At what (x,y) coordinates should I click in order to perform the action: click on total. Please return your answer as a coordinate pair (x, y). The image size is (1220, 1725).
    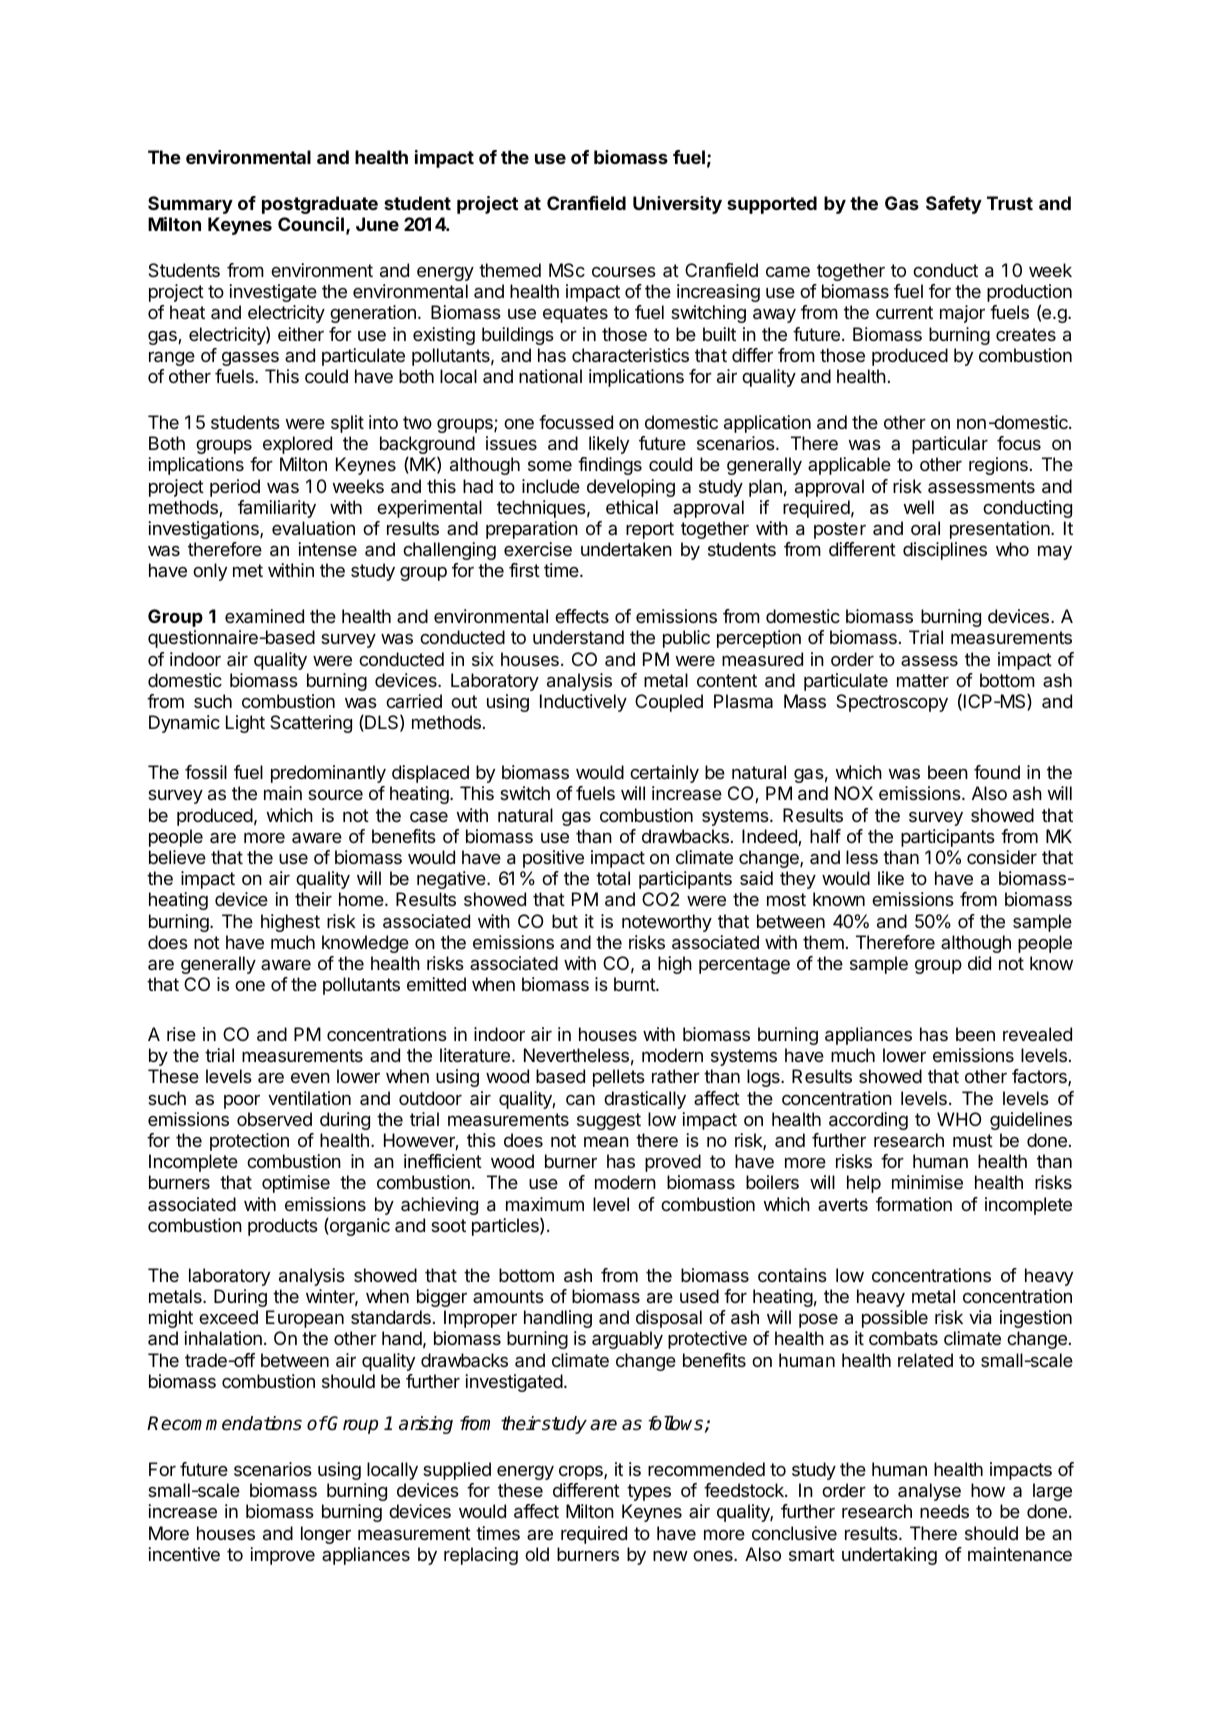
    Looking at the image, I should click on (613, 878).
